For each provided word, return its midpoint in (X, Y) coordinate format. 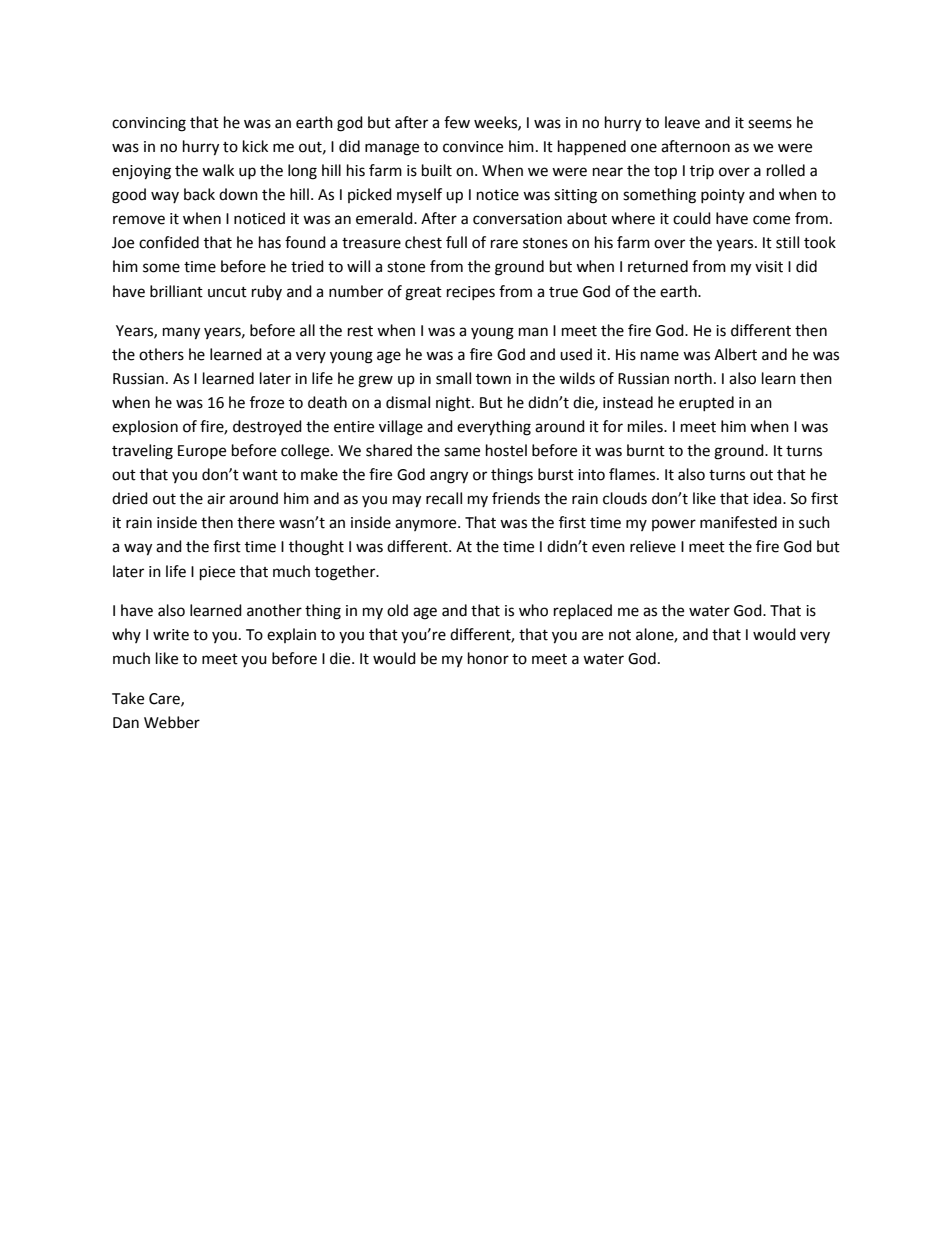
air (216, 499)
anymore (427, 525)
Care (165, 699)
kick (255, 146)
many (181, 333)
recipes (471, 293)
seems (770, 124)
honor (488, 658)
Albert (735, 354)
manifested (738, 522)
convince (473, 147)
